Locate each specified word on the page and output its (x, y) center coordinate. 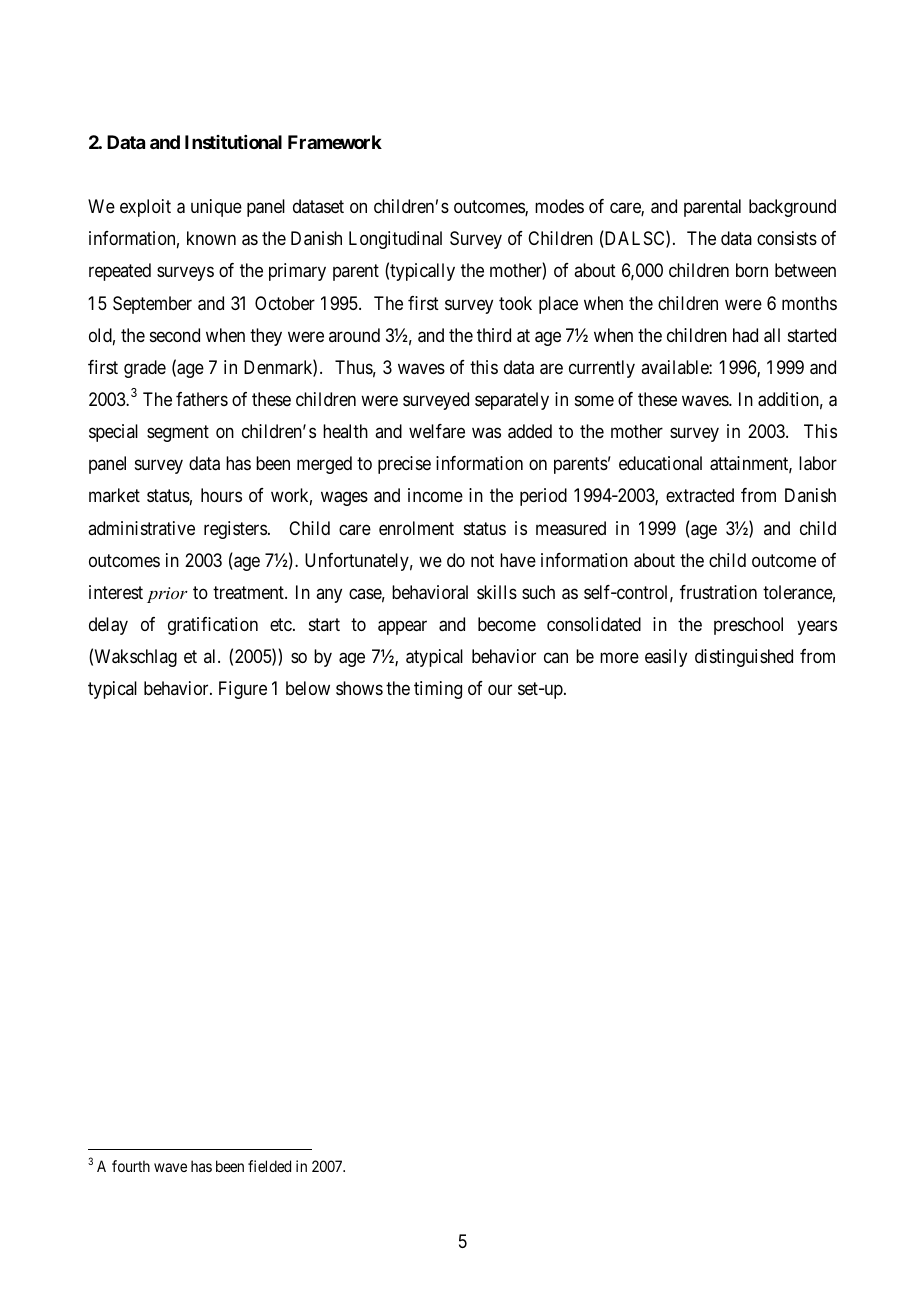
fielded (269, 1166)
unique (216, 208)
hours (221, 495)
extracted (700, 495)
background (792, 208)
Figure (243, 690)
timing (438, 690)
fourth (131, 1166)
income (435, 495)
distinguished (744, 658)
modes (559, 206)
